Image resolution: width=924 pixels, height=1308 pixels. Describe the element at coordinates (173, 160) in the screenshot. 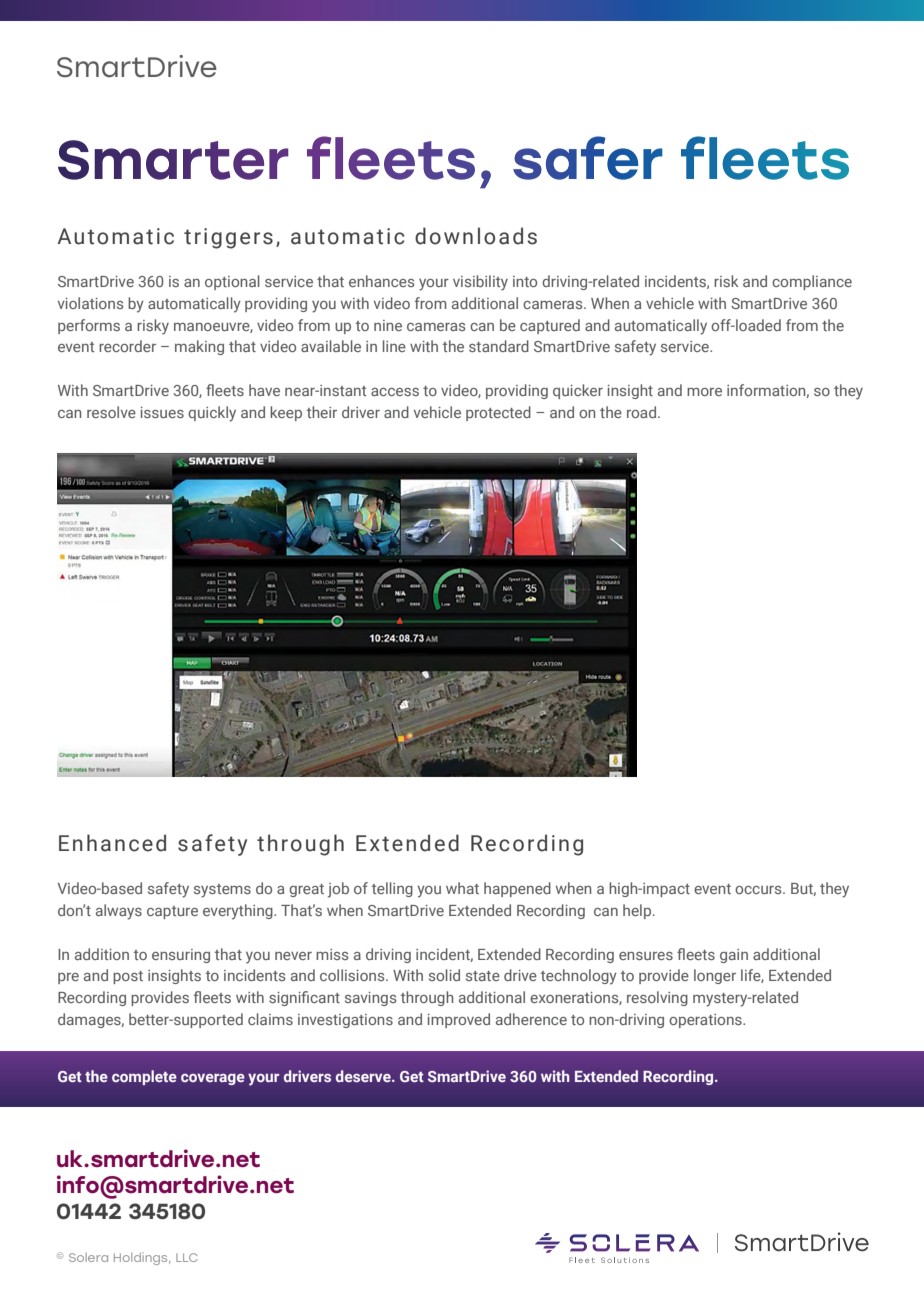

I see `Smarter` at that location.
